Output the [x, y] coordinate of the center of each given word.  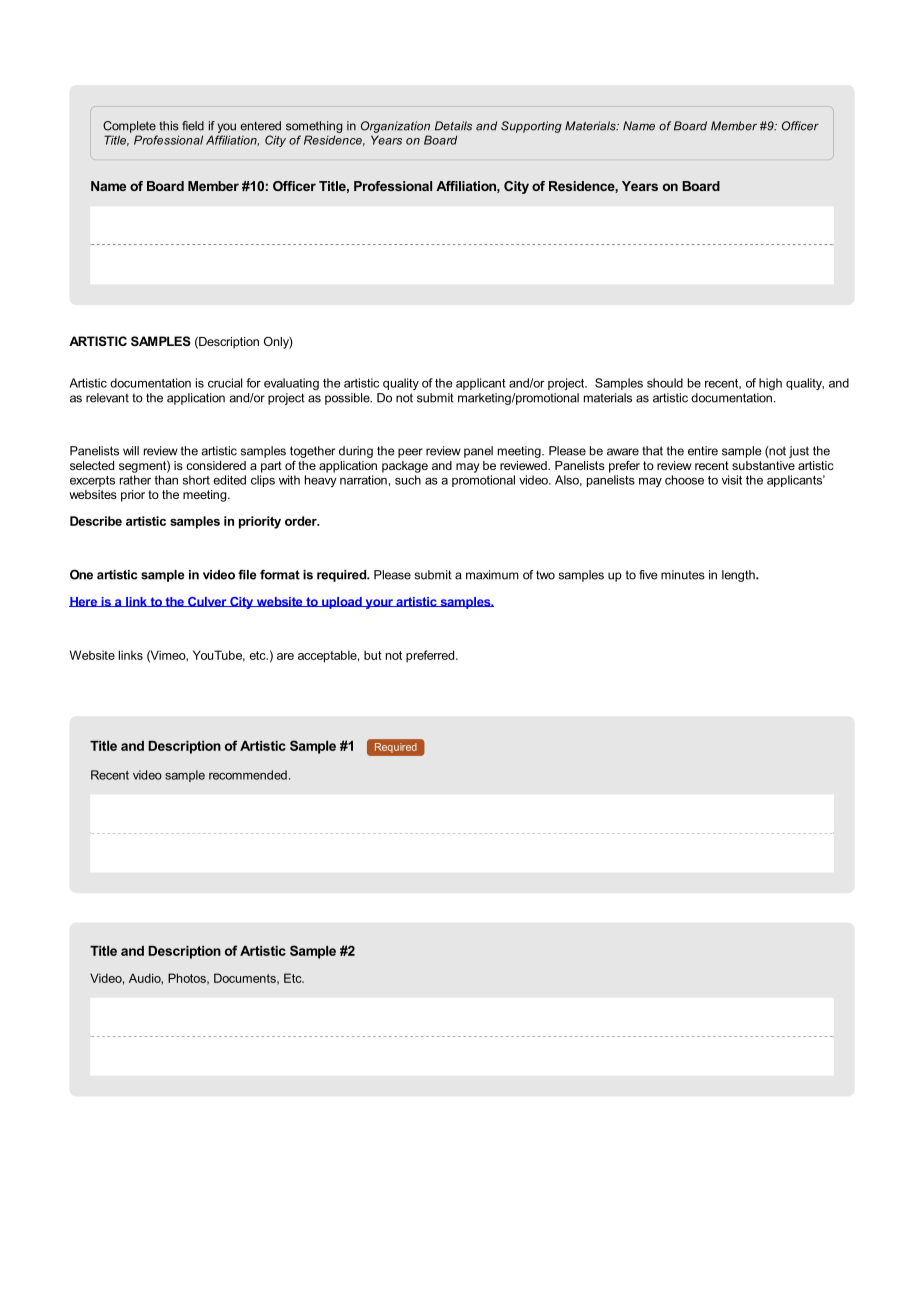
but [373, 655]
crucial [225, 383]
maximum [492, 575]
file [247, 574]
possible [348, 399]
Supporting [531, 127]
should [665, 383]
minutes [683, 575]
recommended [248, 775]
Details [453, 126]
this [169, 126]
